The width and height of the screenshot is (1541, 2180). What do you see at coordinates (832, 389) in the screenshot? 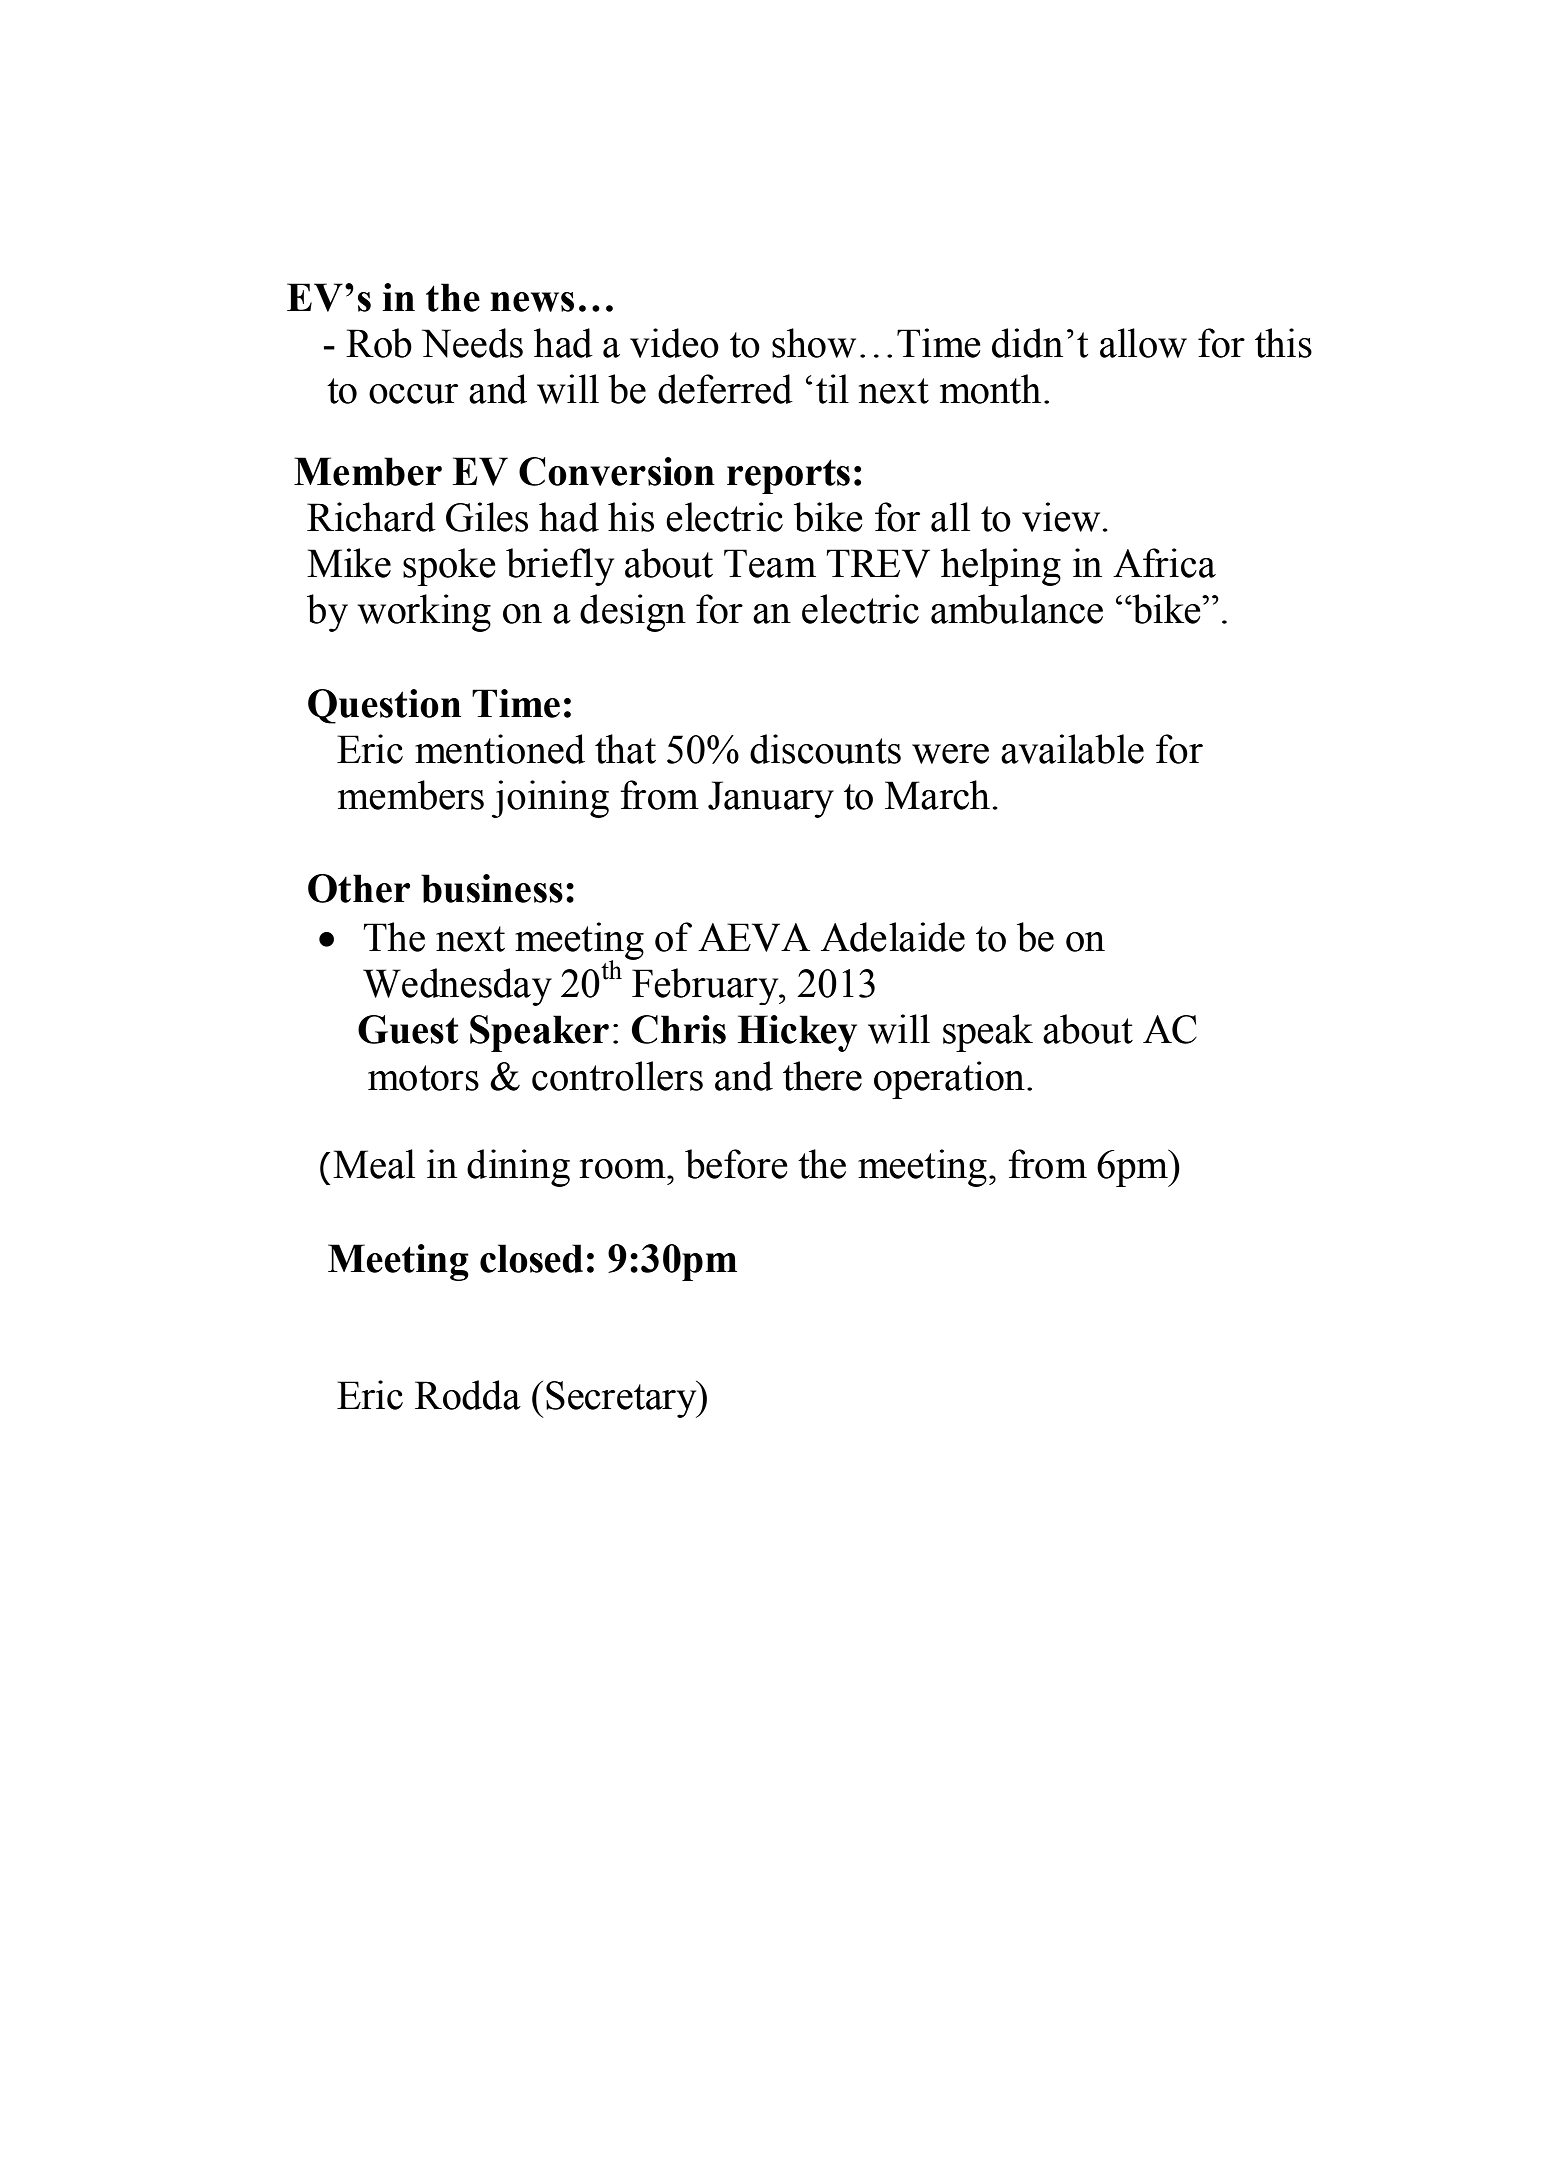
I see `til` at bounding box center [832, 389].
